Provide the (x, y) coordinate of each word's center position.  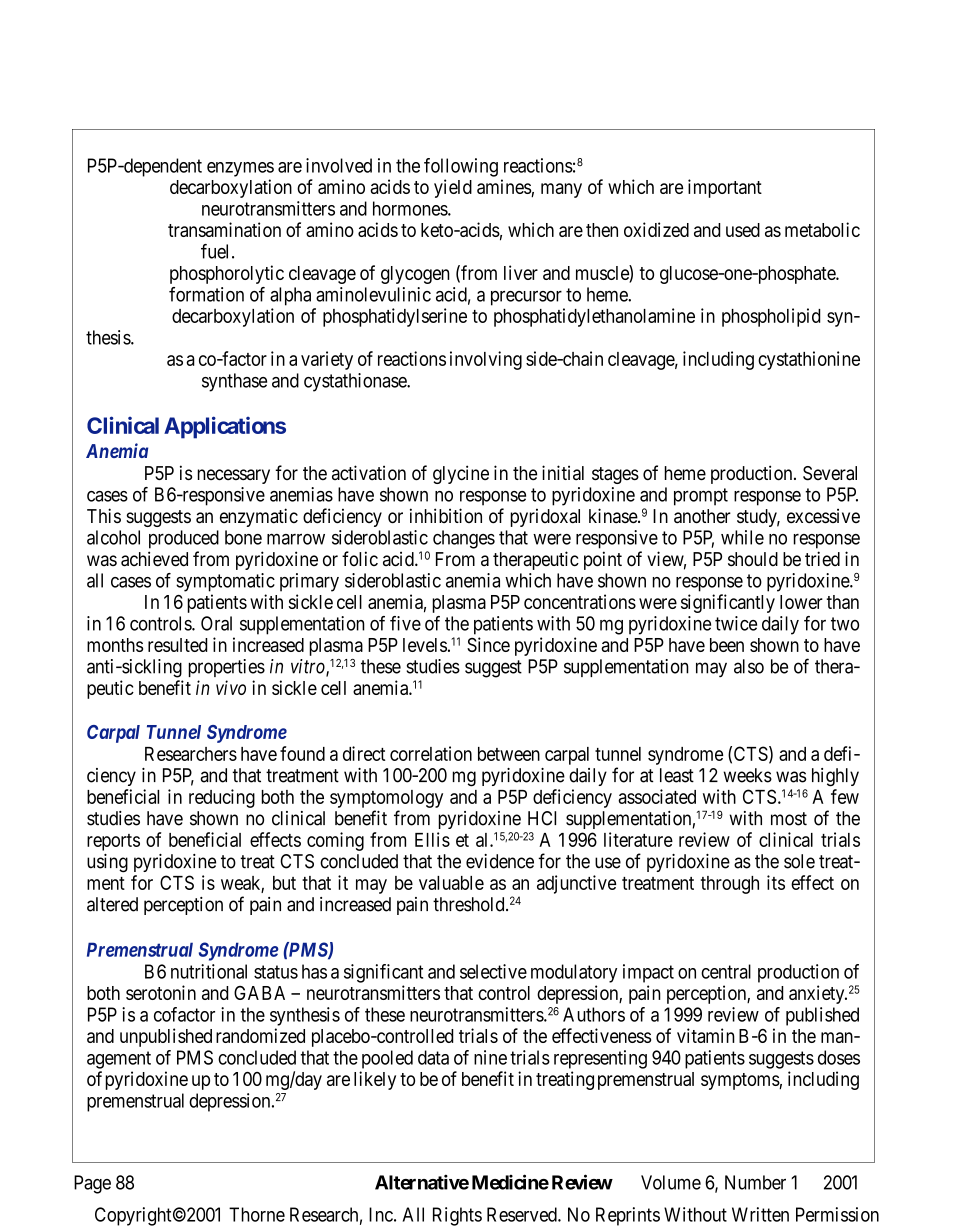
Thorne (257, 1214)
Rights (457, 1216)
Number (755, 1182)
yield (453, 188)
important (725, 188)
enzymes (240, 169)
